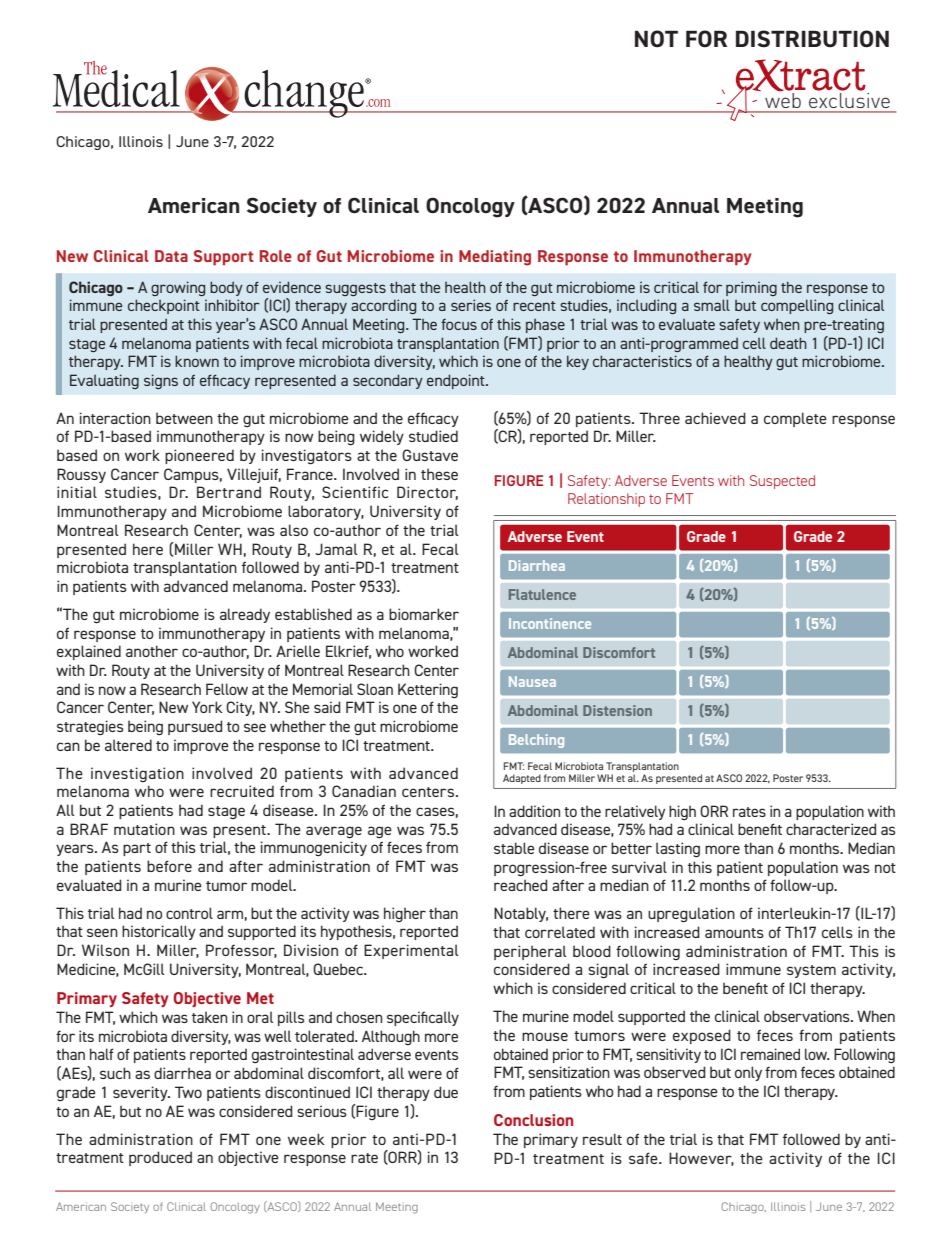 Image resolution: width=952 pixels, height=1233 pixels. What do you see at coordinates (812, 39) in the document?
I see `DISTRIBUTION` at bounding box center [812, 39].
